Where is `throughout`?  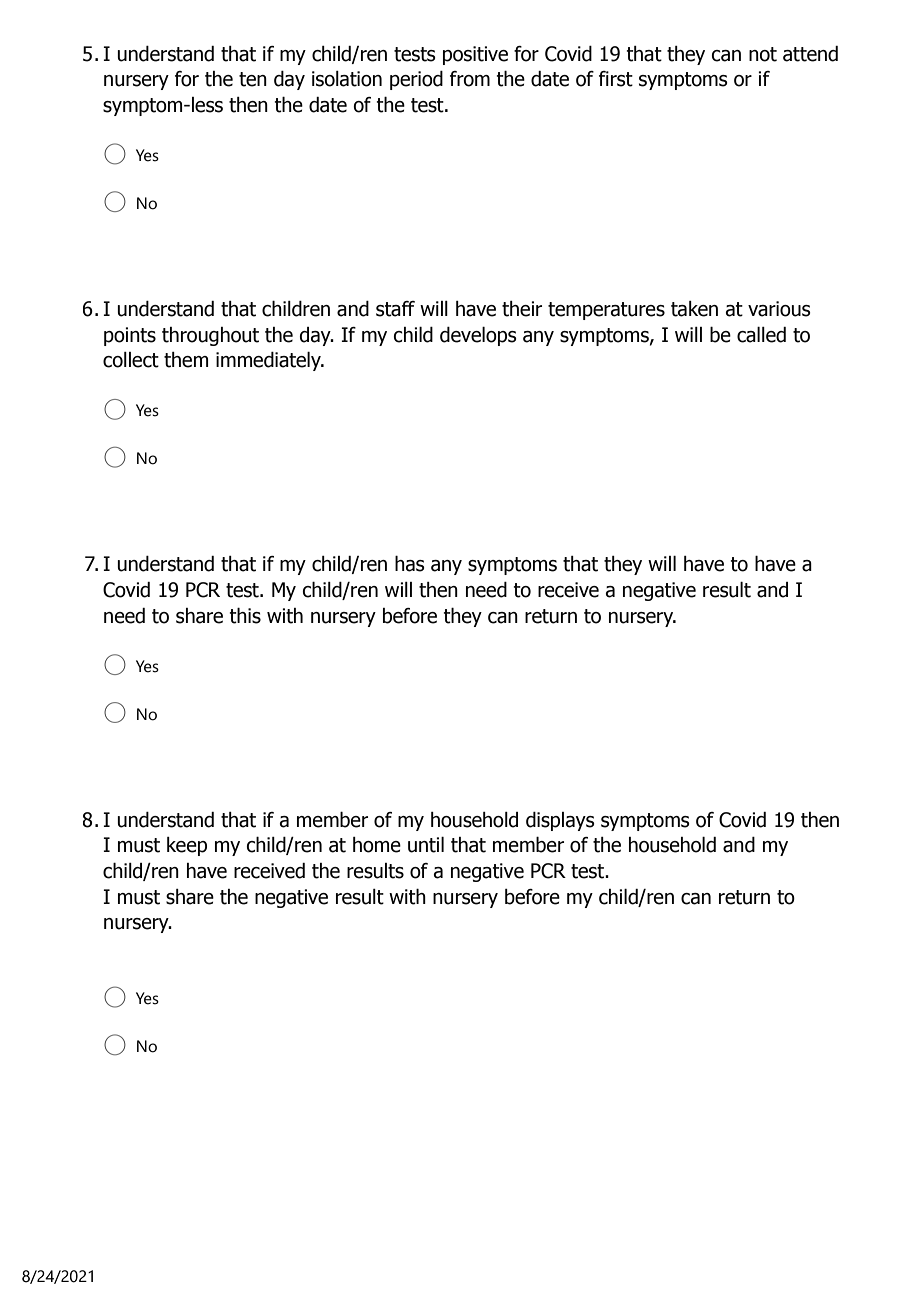
throughout is located at coordinates (210, 336).
